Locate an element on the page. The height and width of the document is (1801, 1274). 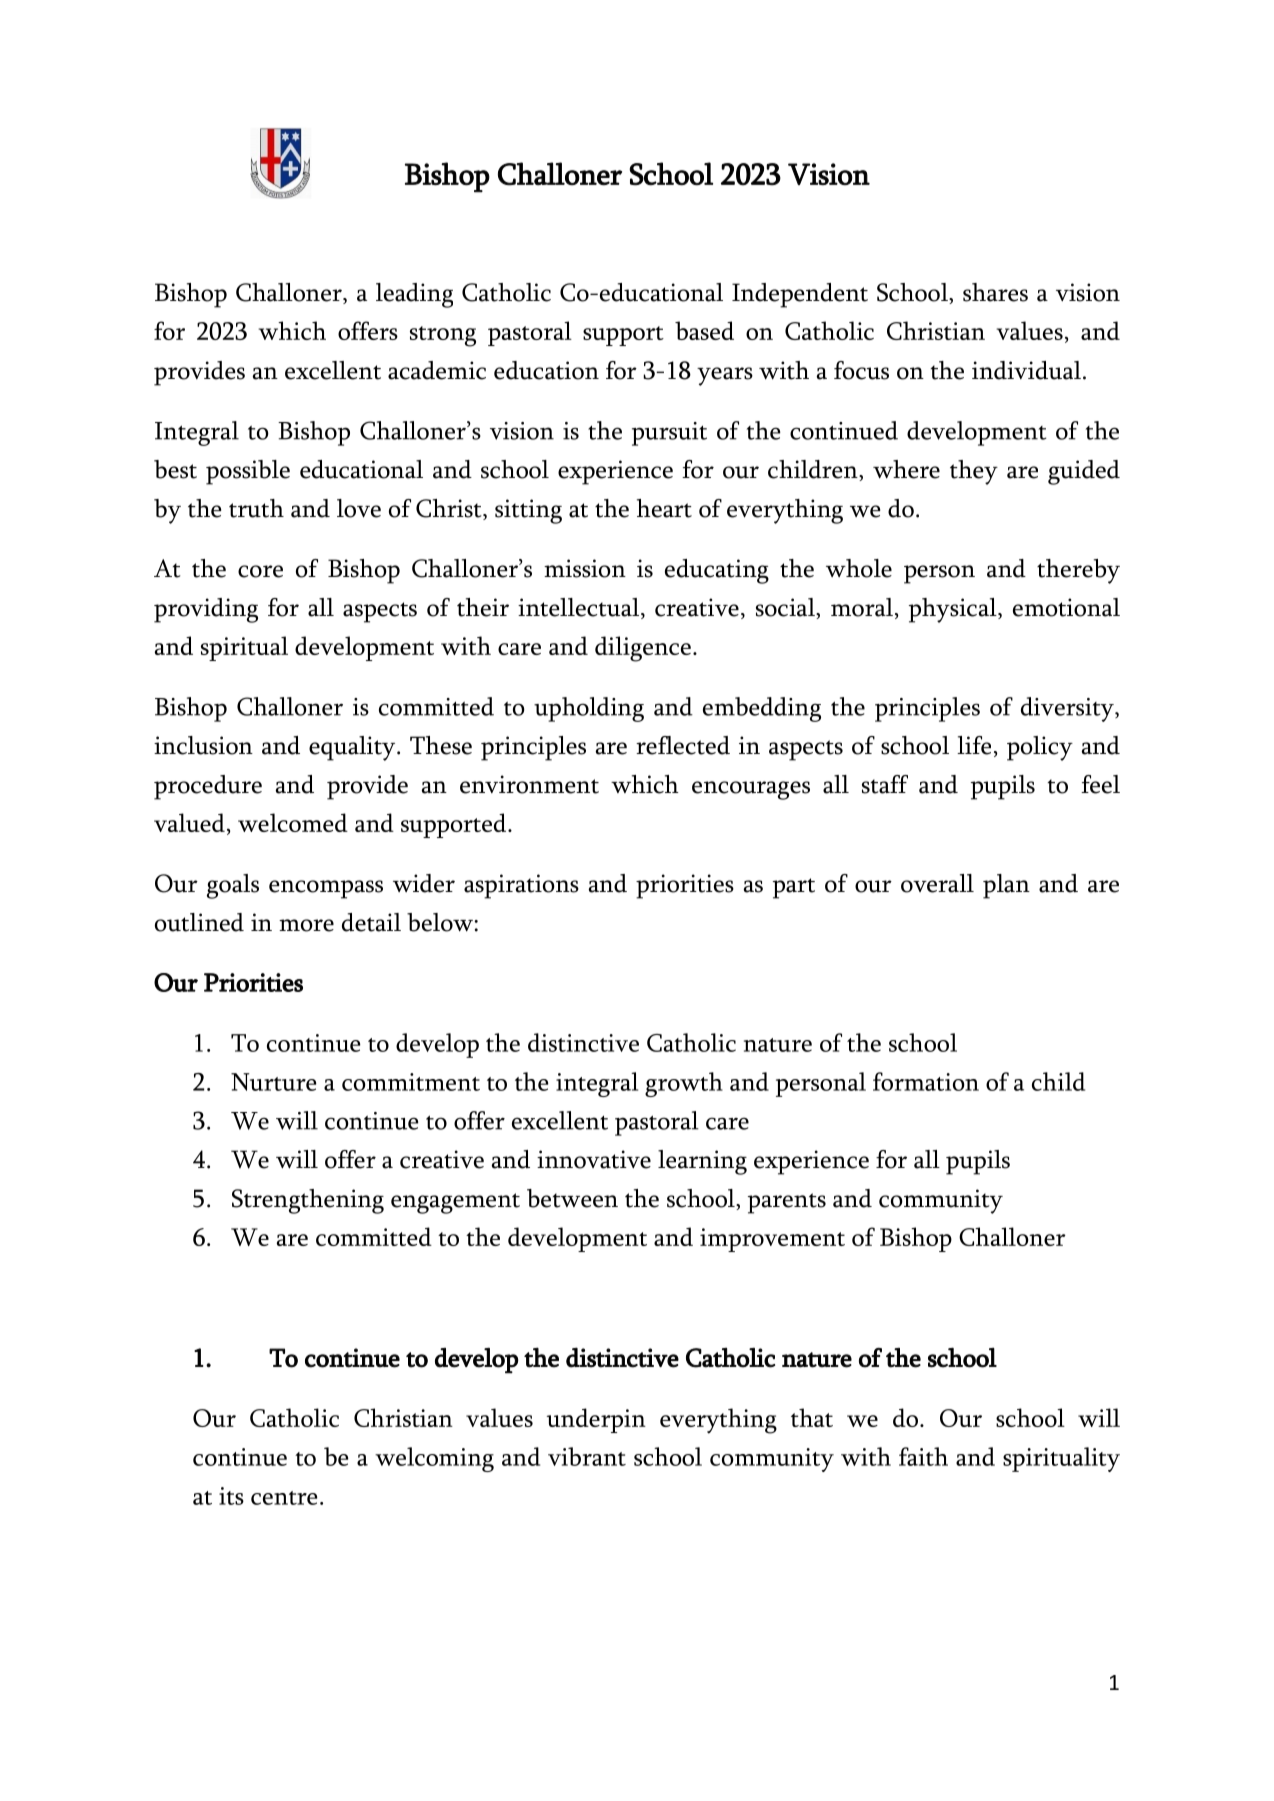
core is located at coordinates (260, 571).
